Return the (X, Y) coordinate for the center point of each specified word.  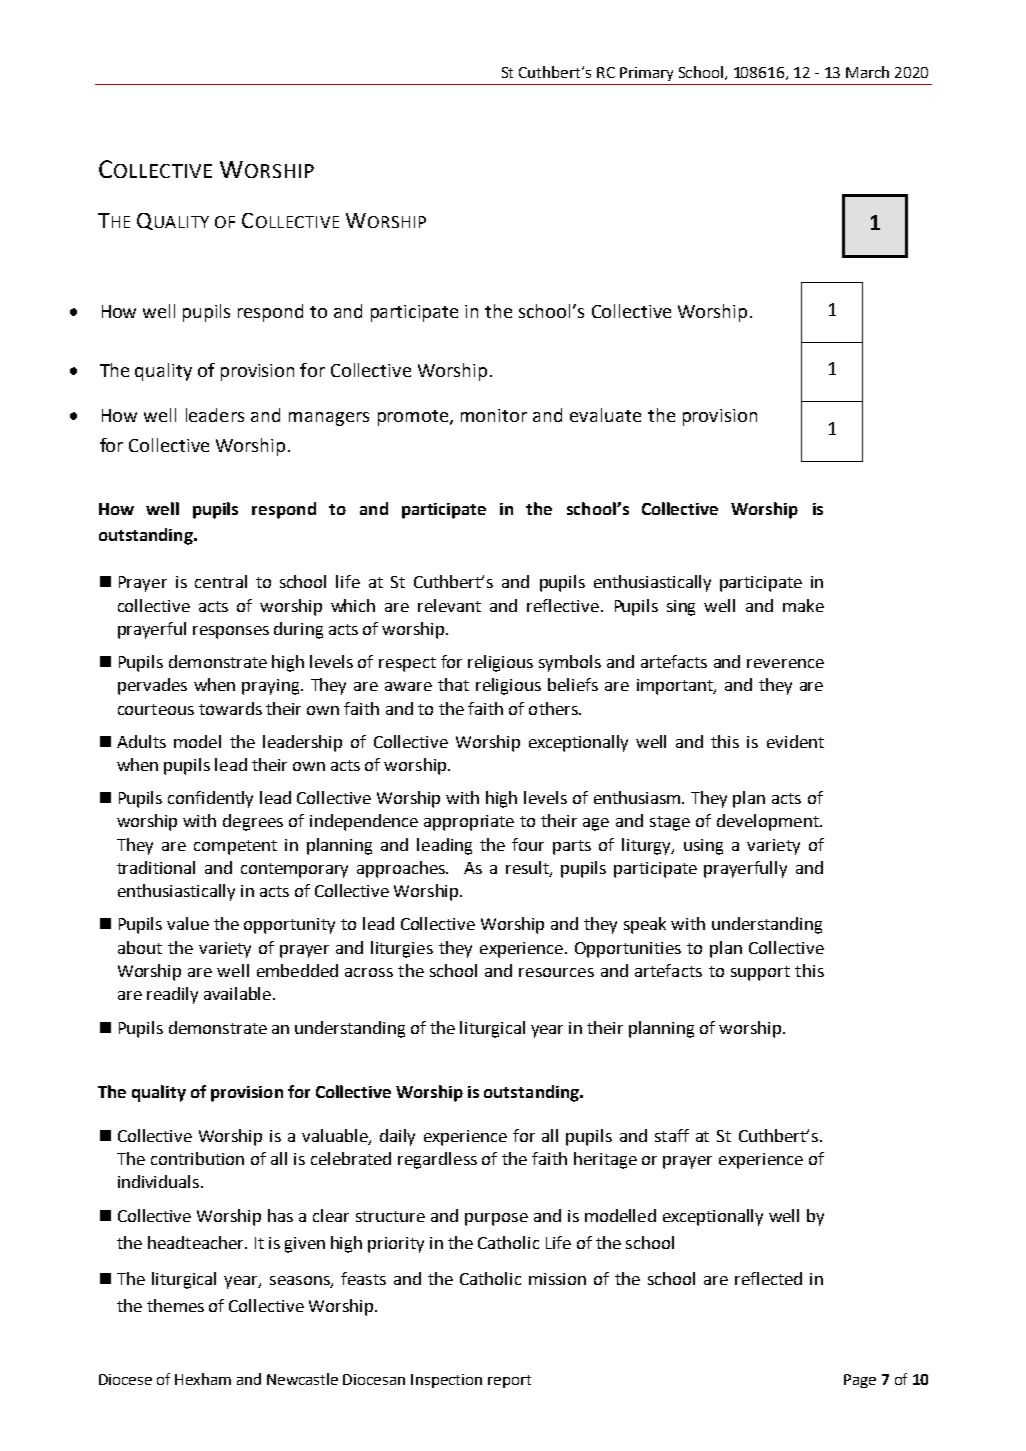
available (237, 993)
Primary (646, 74)
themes (175, 1305)
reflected (768, 1278)
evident (795, 741)
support (760, 973)
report (509, 1381)
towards (230, 708)
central (221, 581)
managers (329, 419)
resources (556, 972)
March (867, 72)
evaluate (605, 415)
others (554, 708)
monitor (494, 415)
